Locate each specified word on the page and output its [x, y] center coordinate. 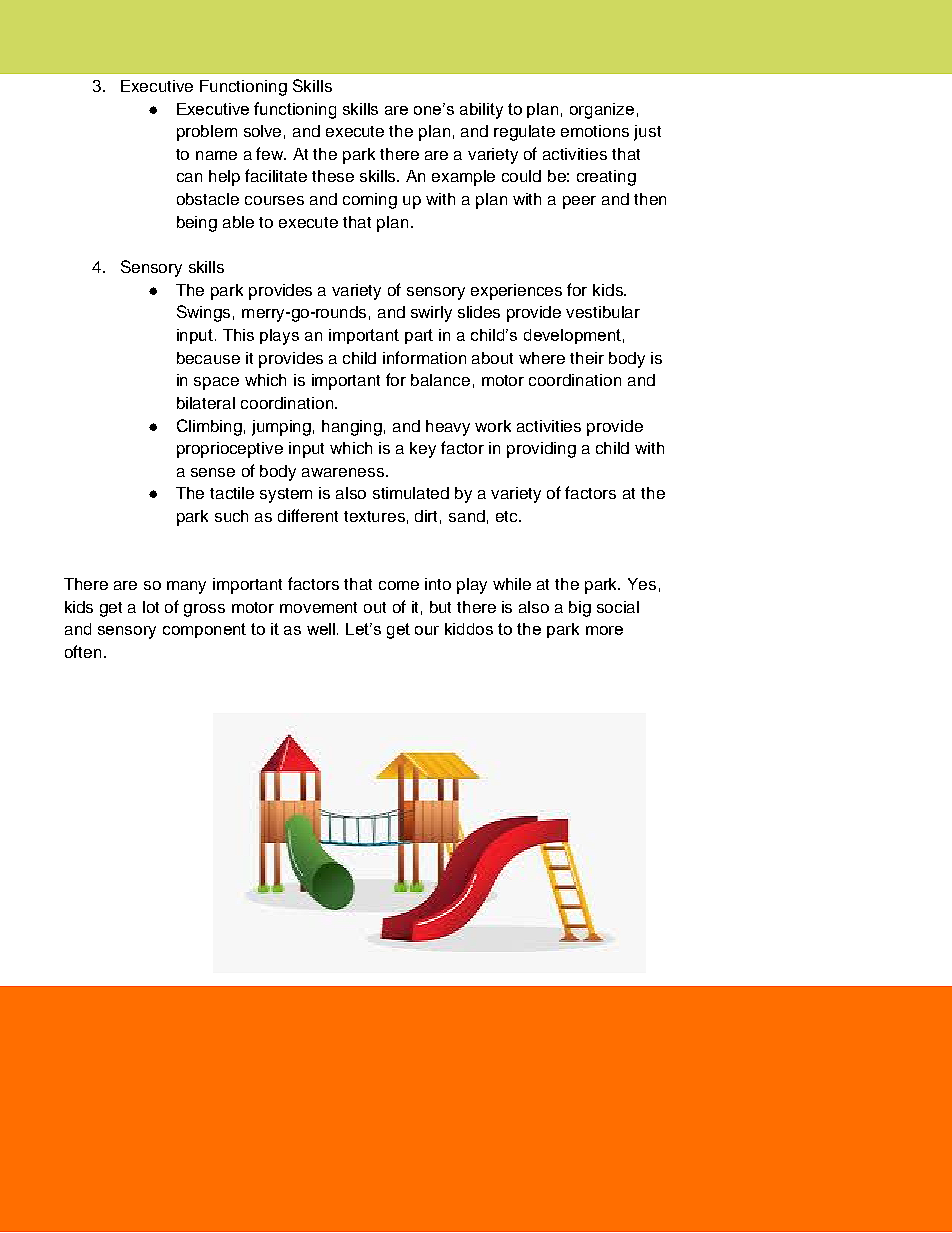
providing [541, 450]
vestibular [603, 312]
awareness [344, 472]
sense [213, 472]
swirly [431, 314]
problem [207, 133]
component [204, 630]
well [322, 629]
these [333, 176]
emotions [595, 131]
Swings [203, 313]
